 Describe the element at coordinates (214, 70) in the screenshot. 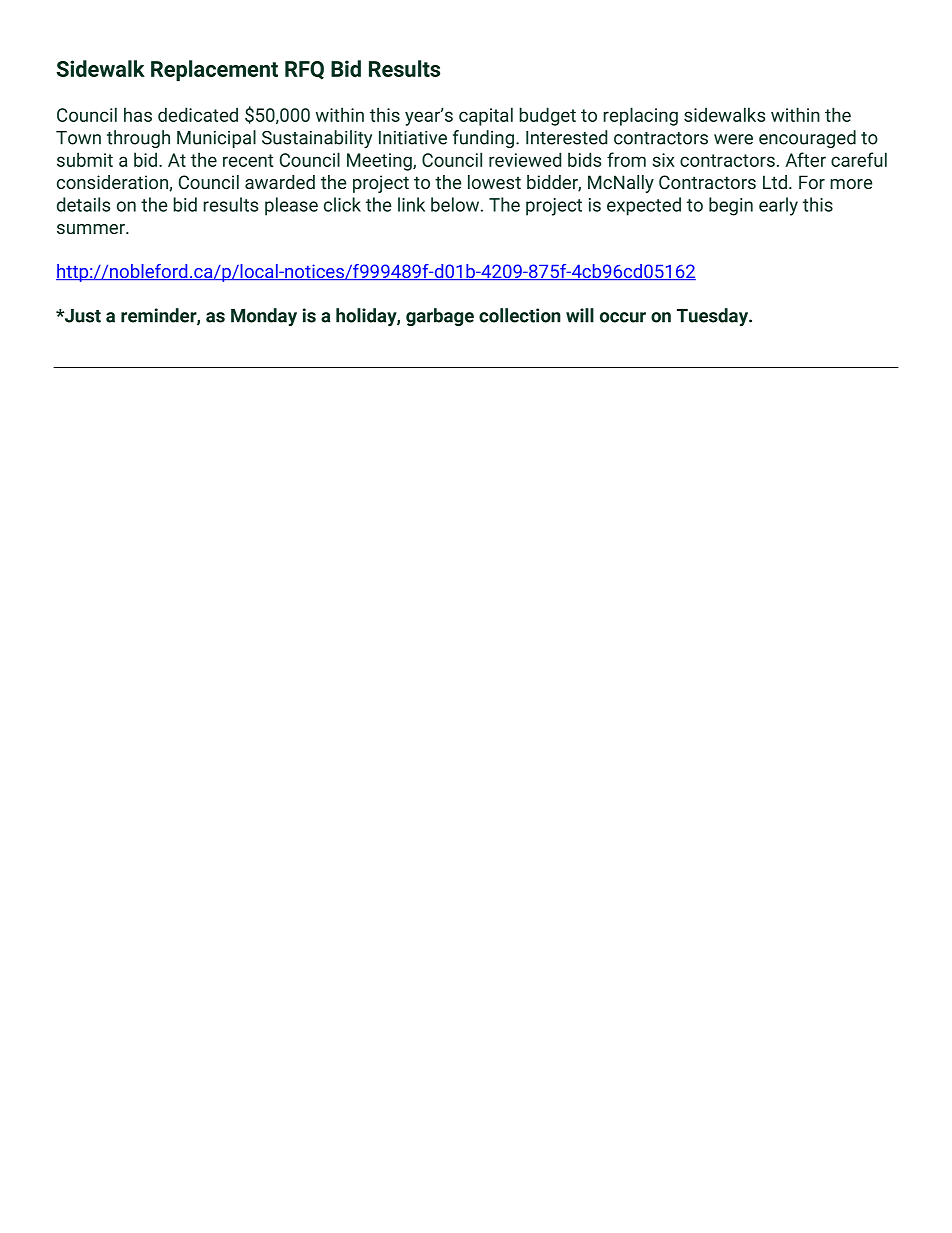

I see `Replacement` at that location.
